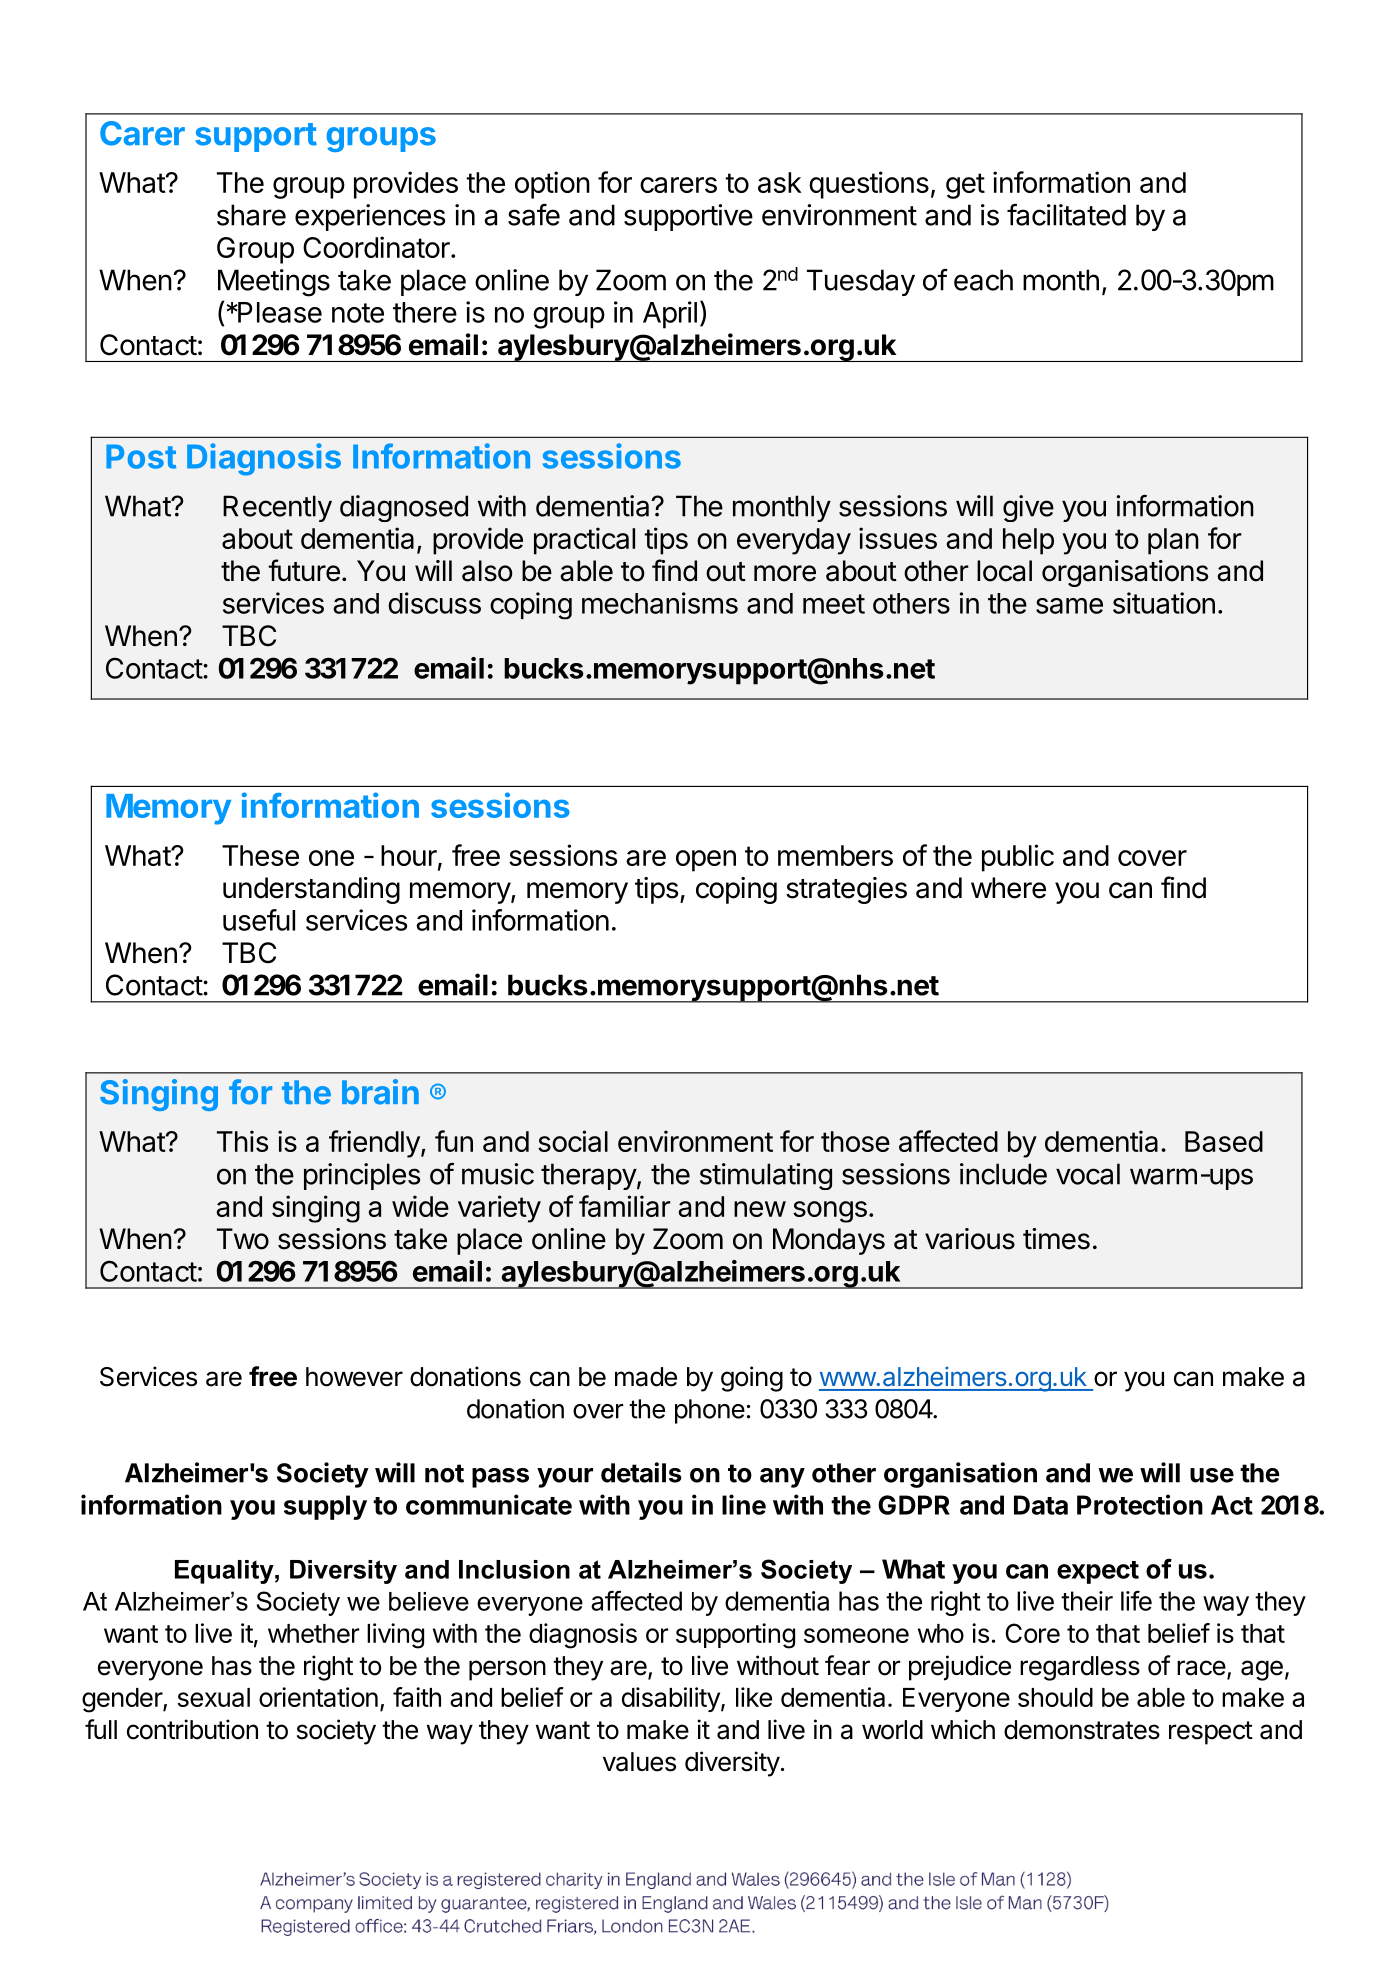 The width and height of the screenshot is (1399, 1978). I want to click on open, so click(706, 861).
